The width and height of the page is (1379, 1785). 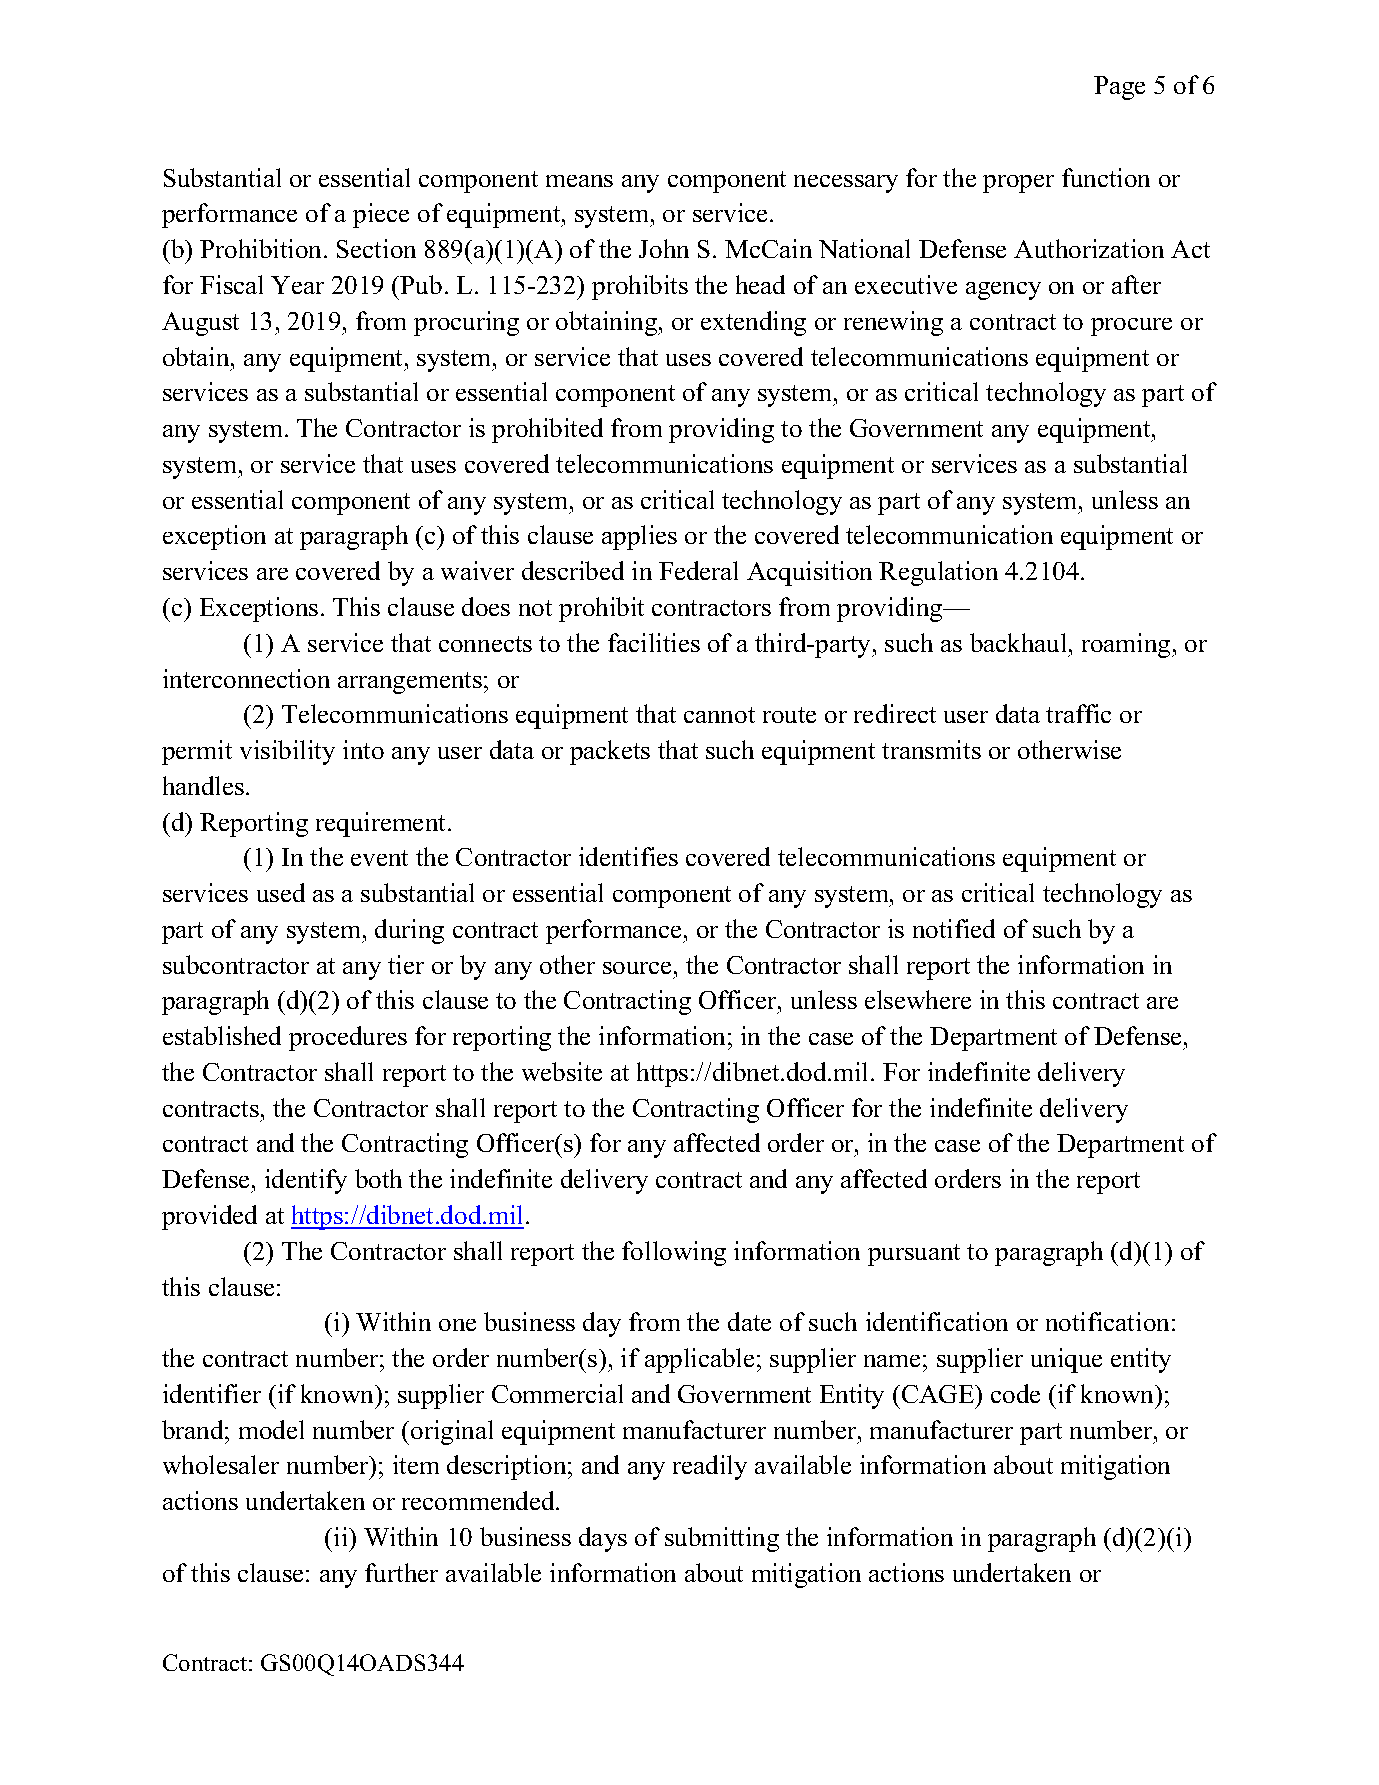 I want to click on Federal, so click(x=698, y=570).
